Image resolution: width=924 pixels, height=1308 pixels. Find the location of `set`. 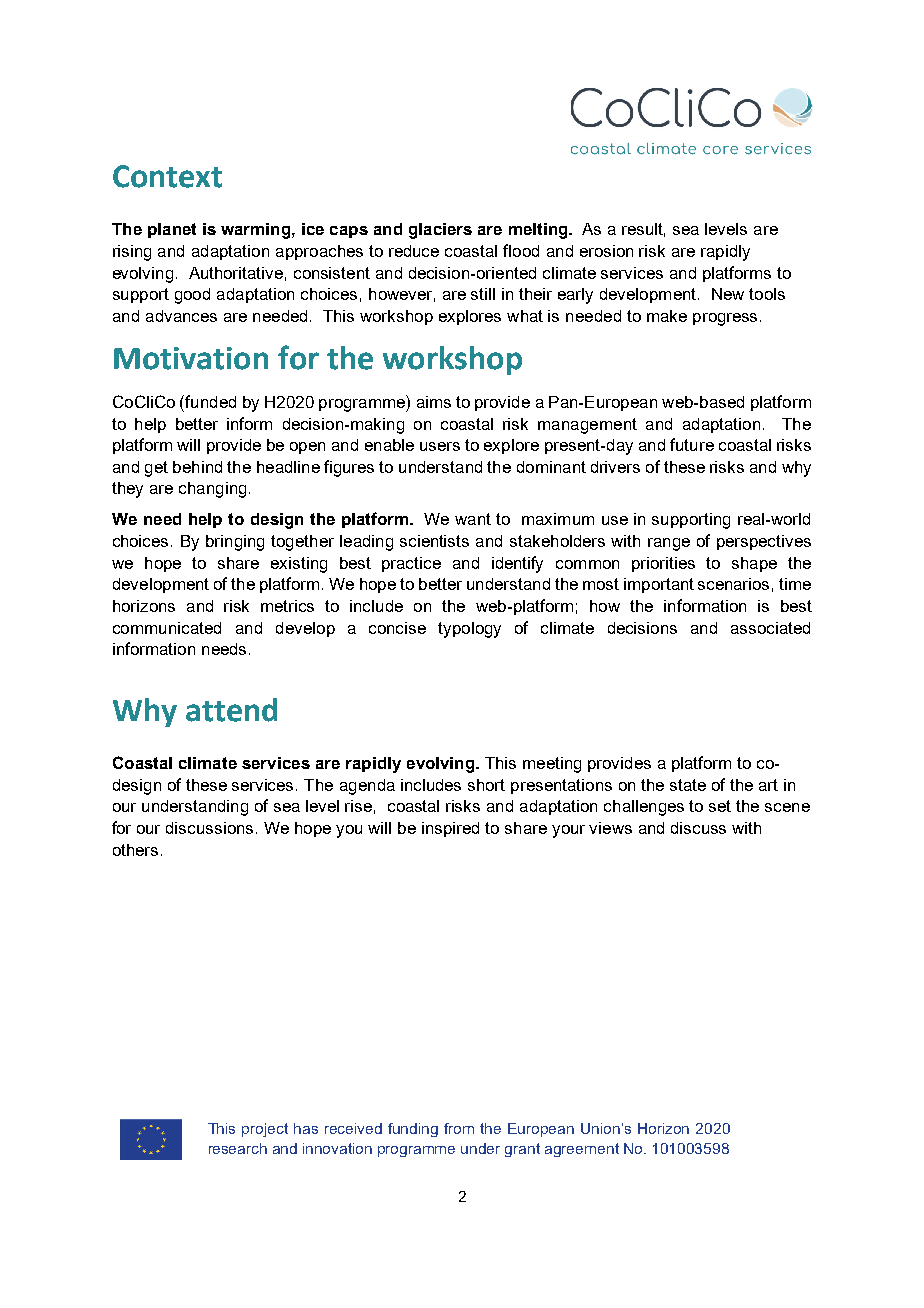

set is located at coordinates (720, 806).
